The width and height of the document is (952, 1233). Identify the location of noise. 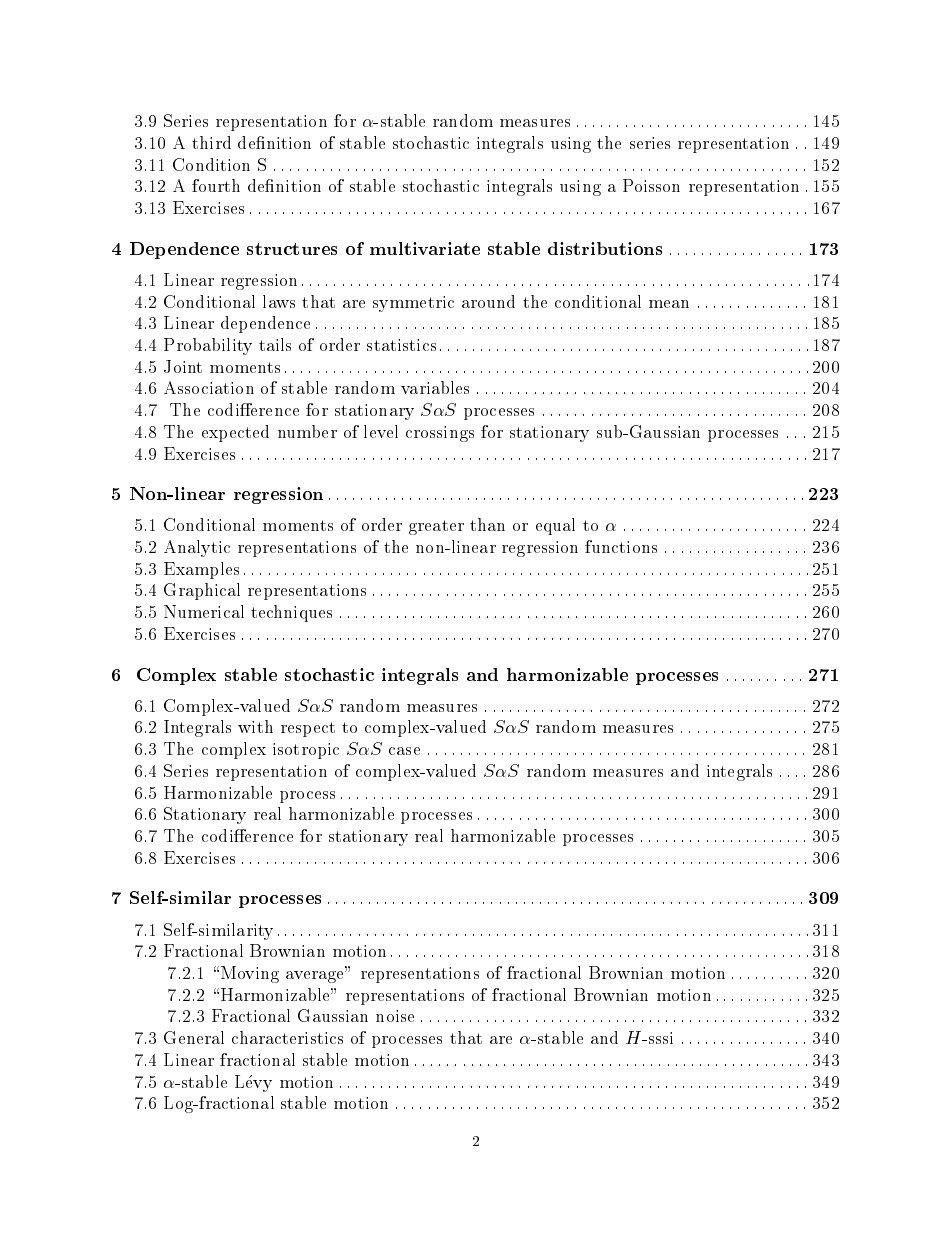
(395, 1016).
